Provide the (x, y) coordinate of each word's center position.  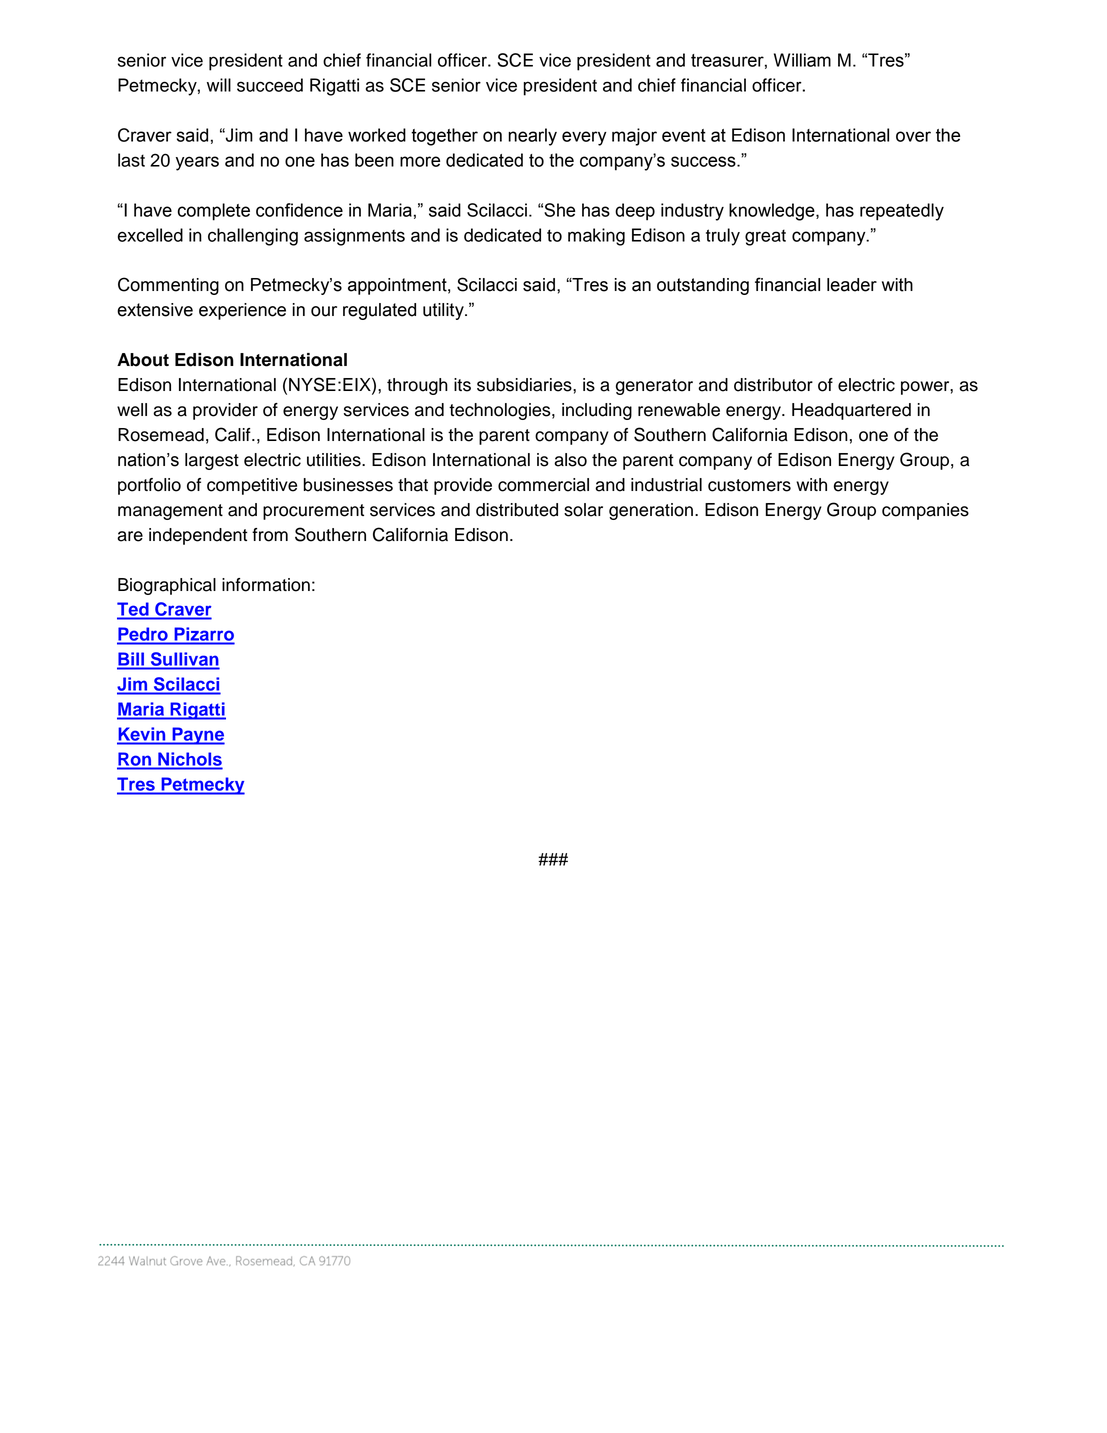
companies (925, 511)
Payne (197, 736)
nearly (532, 137)
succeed (270, 85)
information (266, 585)
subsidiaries (525, 385)
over (913, 136)
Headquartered (851, 411)
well (132, 410)
